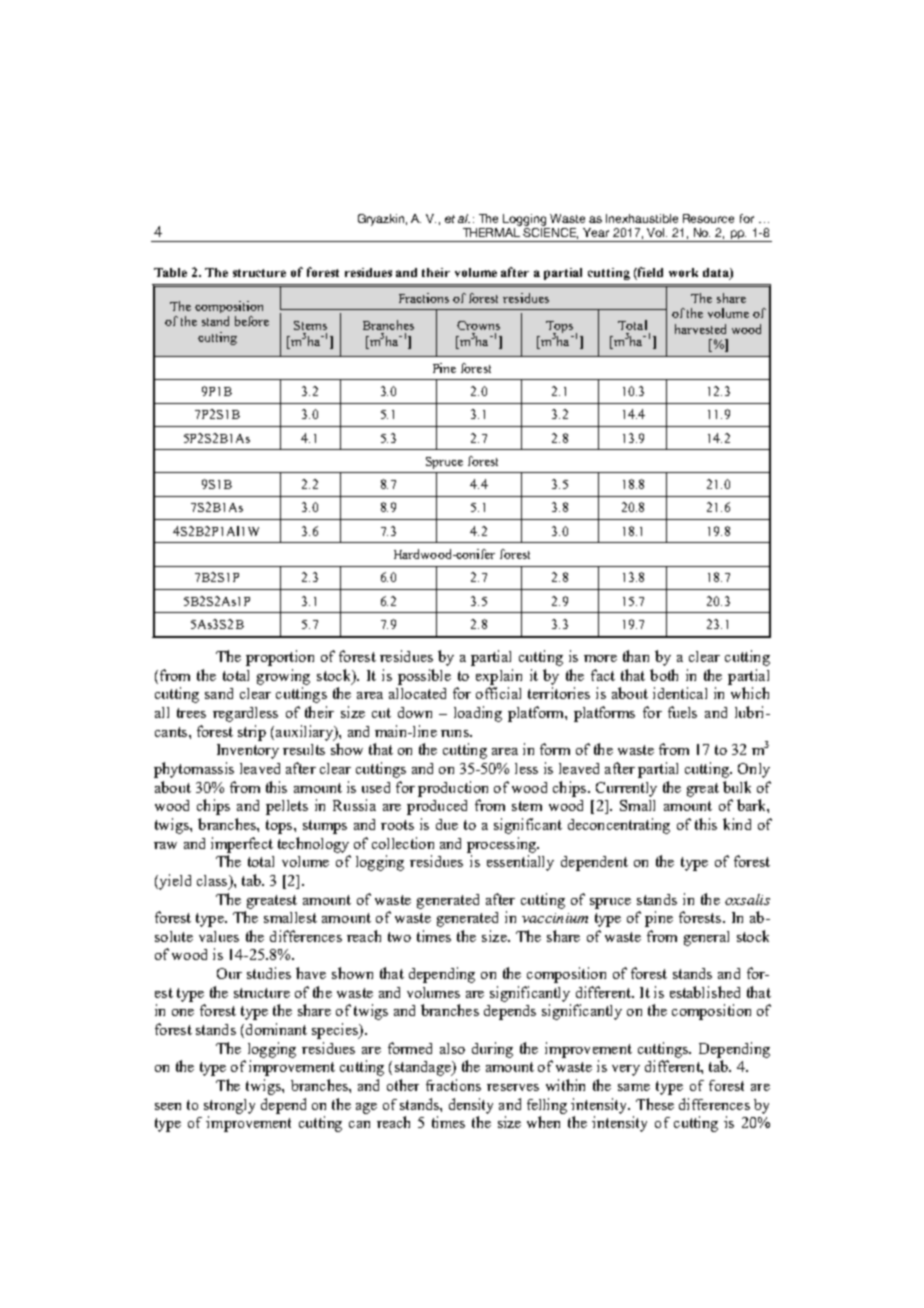 This screenshot has height=1308, width=924. I want to click on both, so click(664, 675).
